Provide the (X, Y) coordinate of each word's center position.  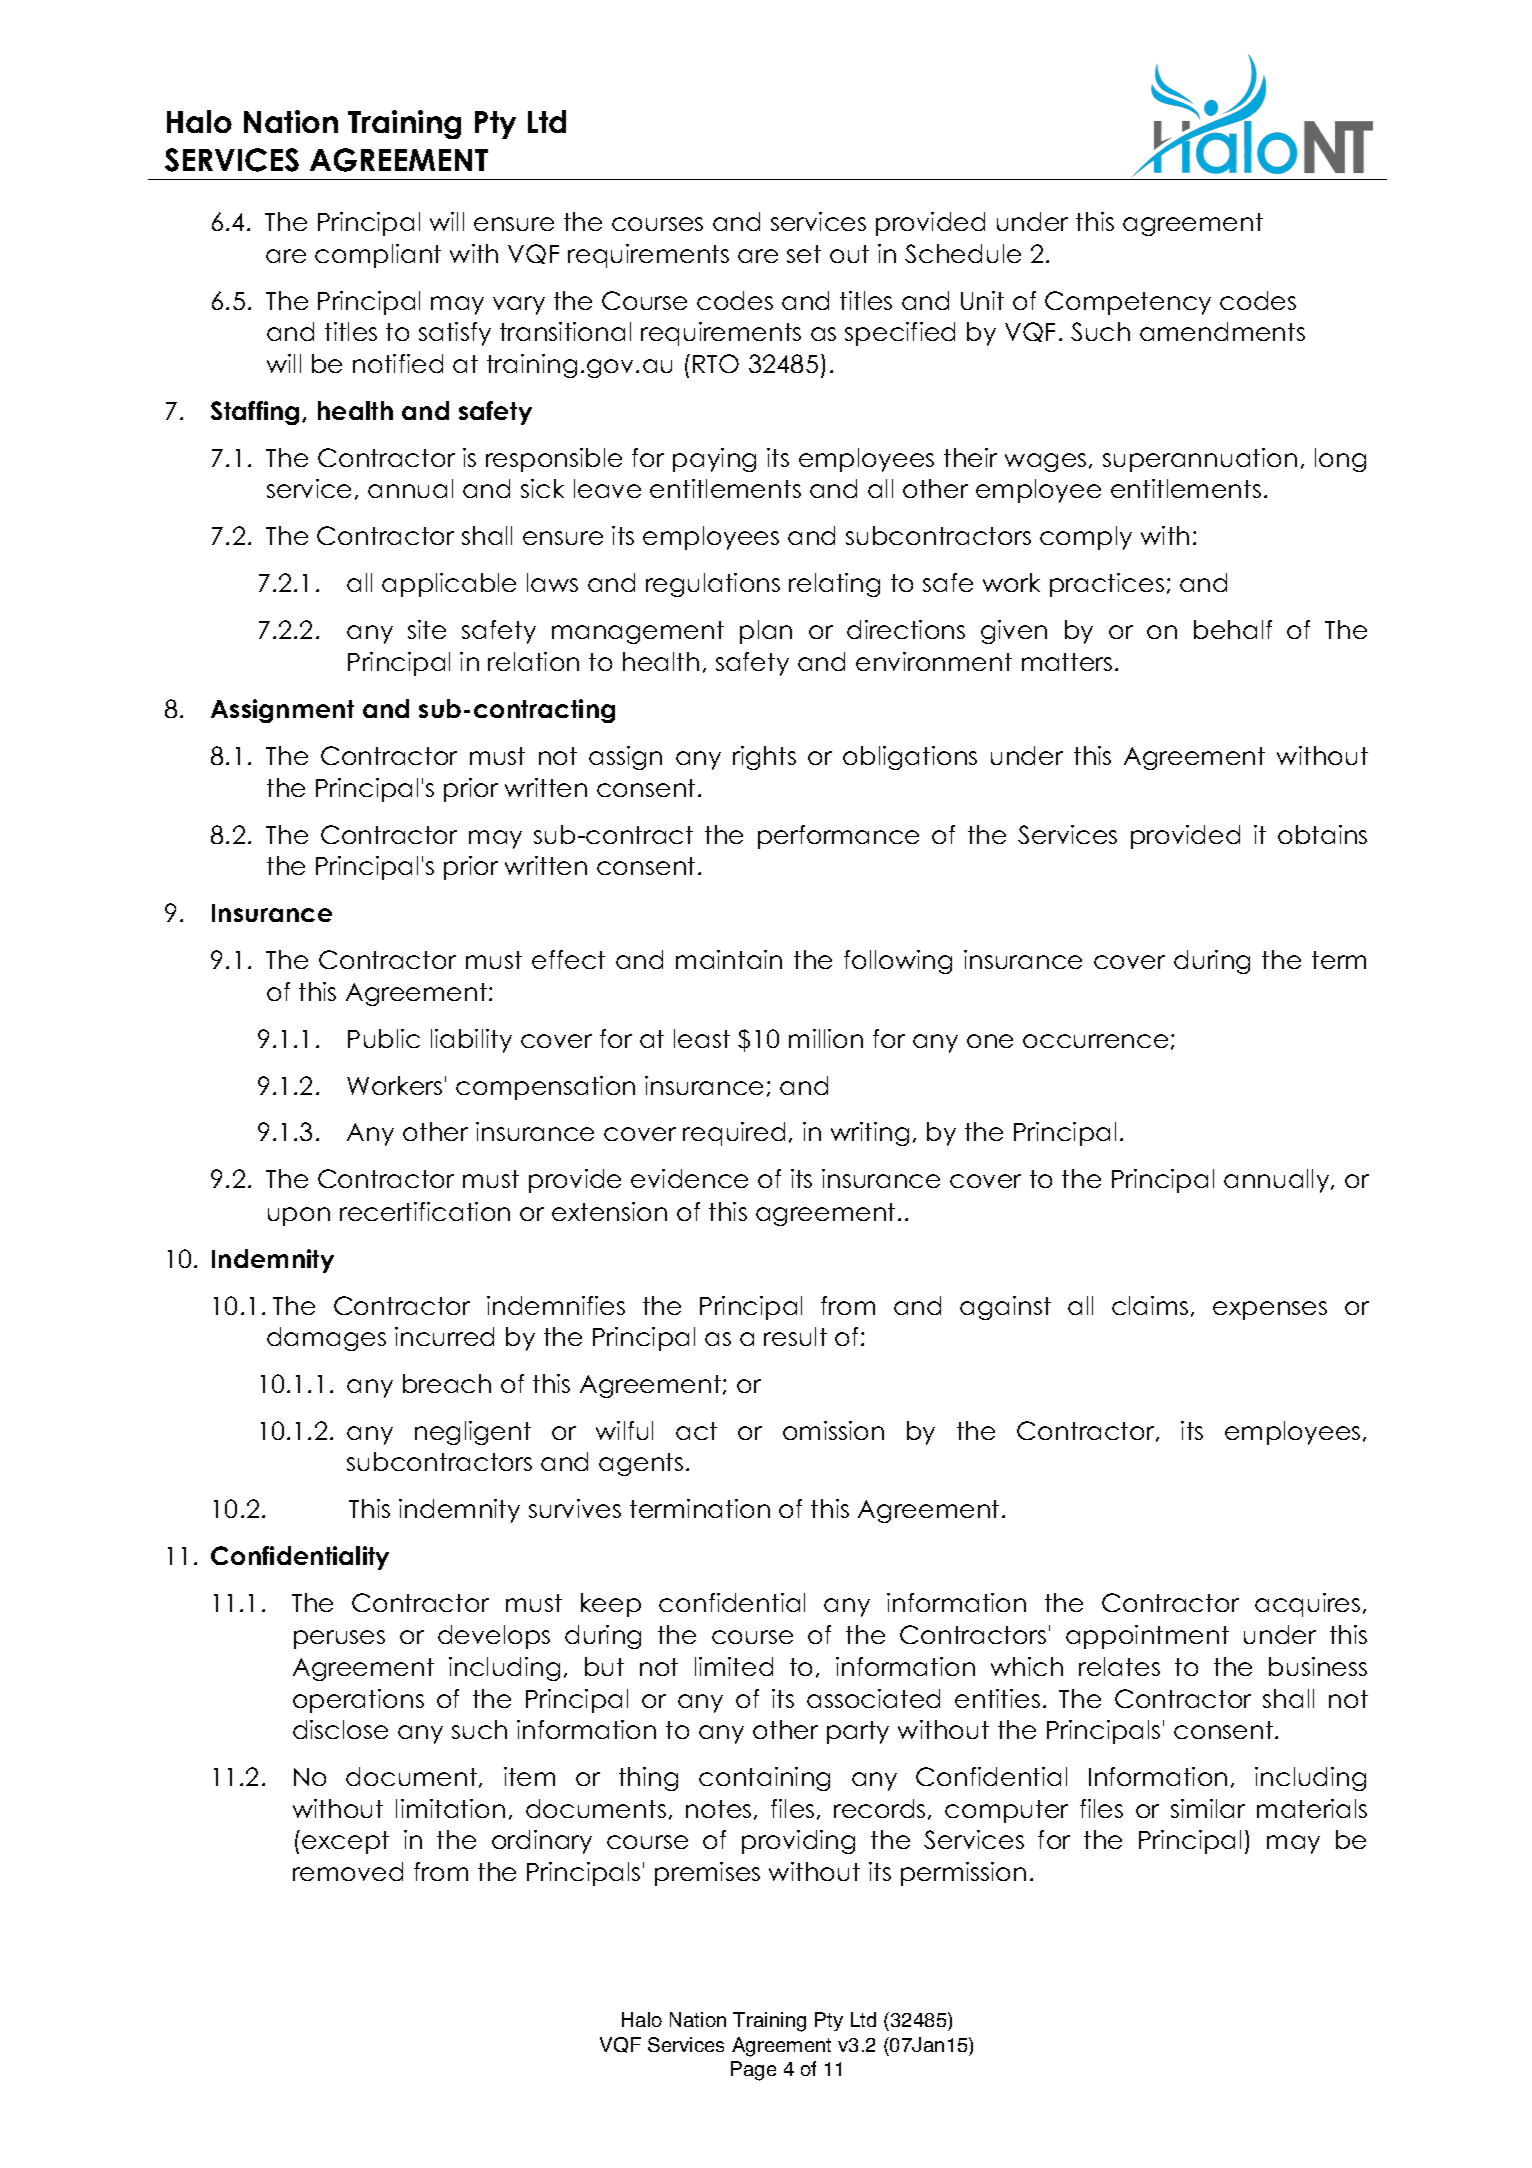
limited (734, 1666)
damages (326, 1339)
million (826, 1038)
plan (766, 632)
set (804, 254)
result (795, 1336)
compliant (378, 256)
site (427, 629)
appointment (1147, 1637)
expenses (1270, 1310)
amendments (1222, 331)
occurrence (1095, 1041)
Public (384, 1038)
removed (348, 1871)
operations (358, 1701)
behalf (1233, 629)
